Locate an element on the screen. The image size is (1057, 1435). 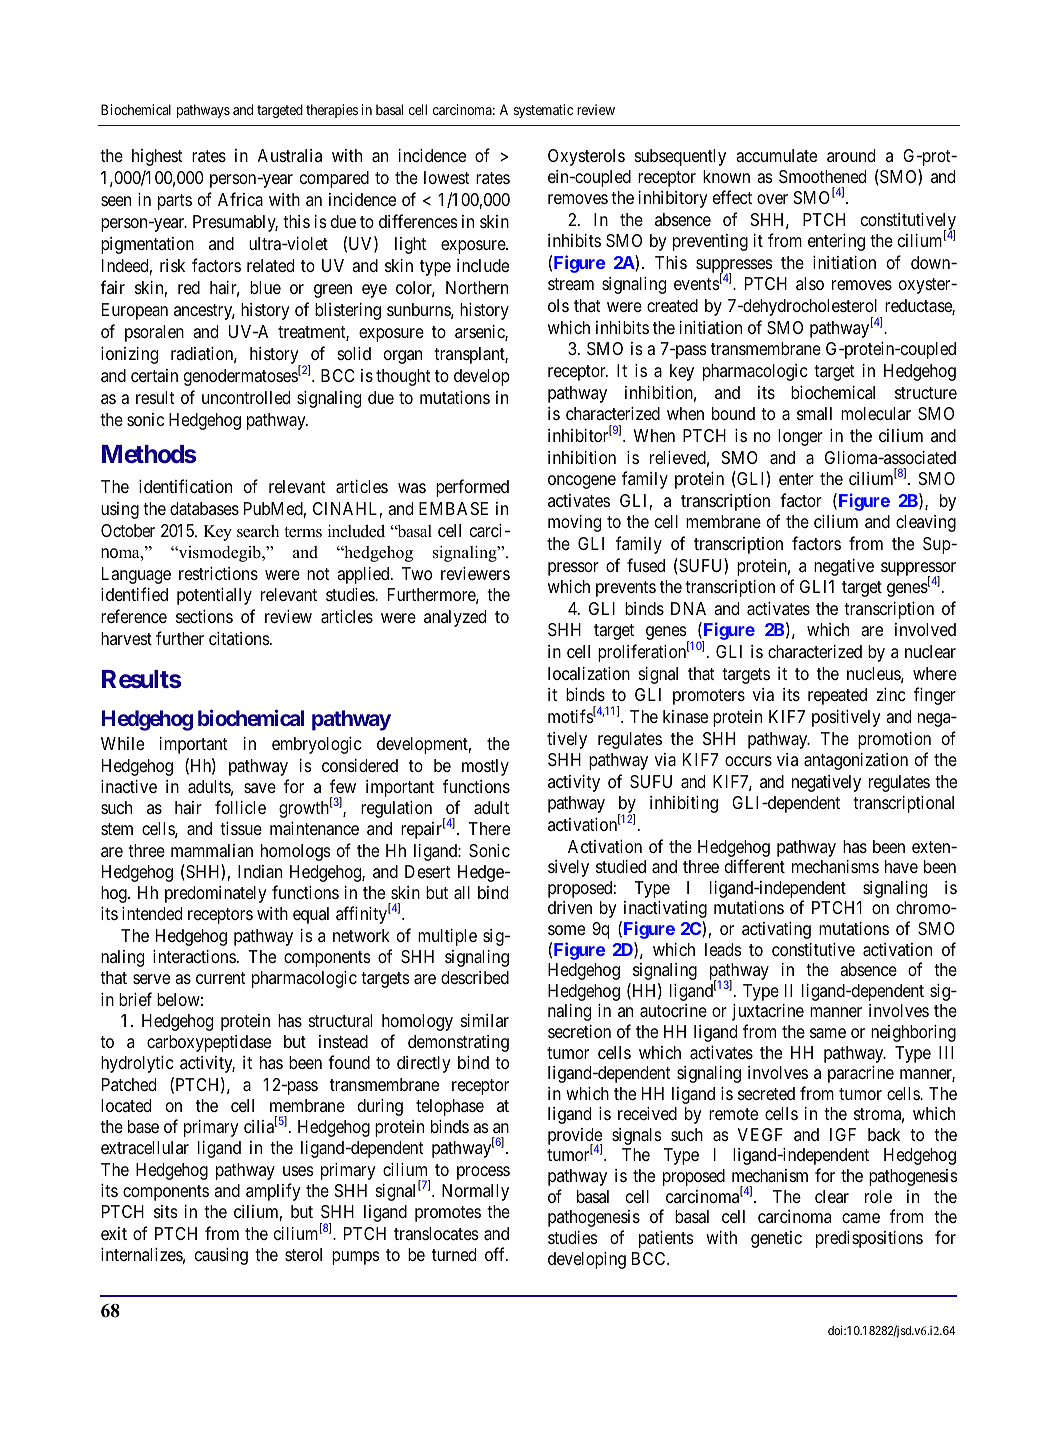
lowest is located at coordinates (447, 177).
